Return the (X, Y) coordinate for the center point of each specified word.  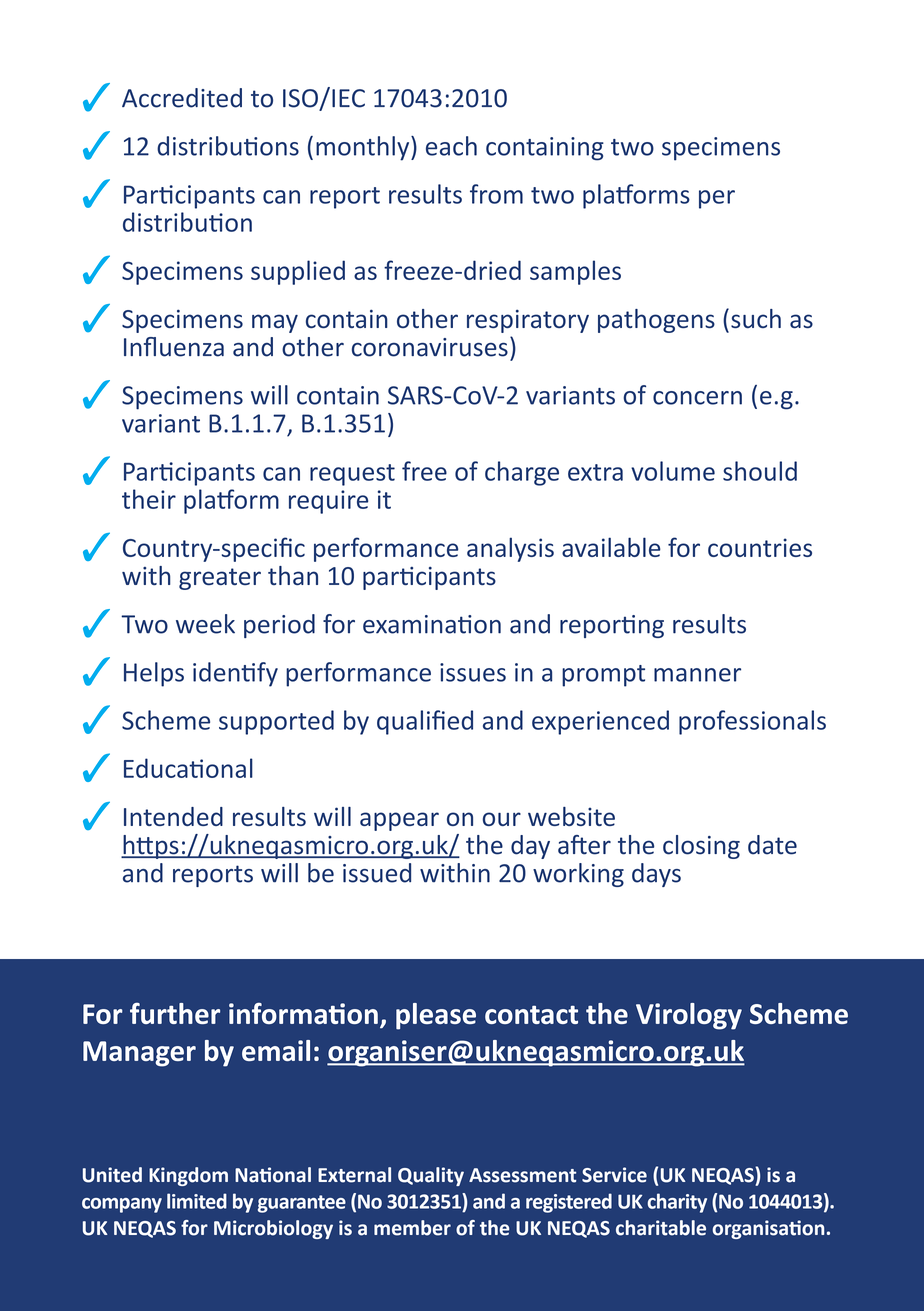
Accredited (182, 98)
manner (697, 675)
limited (197, 1201)
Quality (431, 1176)
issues (473, 672)
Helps (154, 674)
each (451, 146)
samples (575, 272)
